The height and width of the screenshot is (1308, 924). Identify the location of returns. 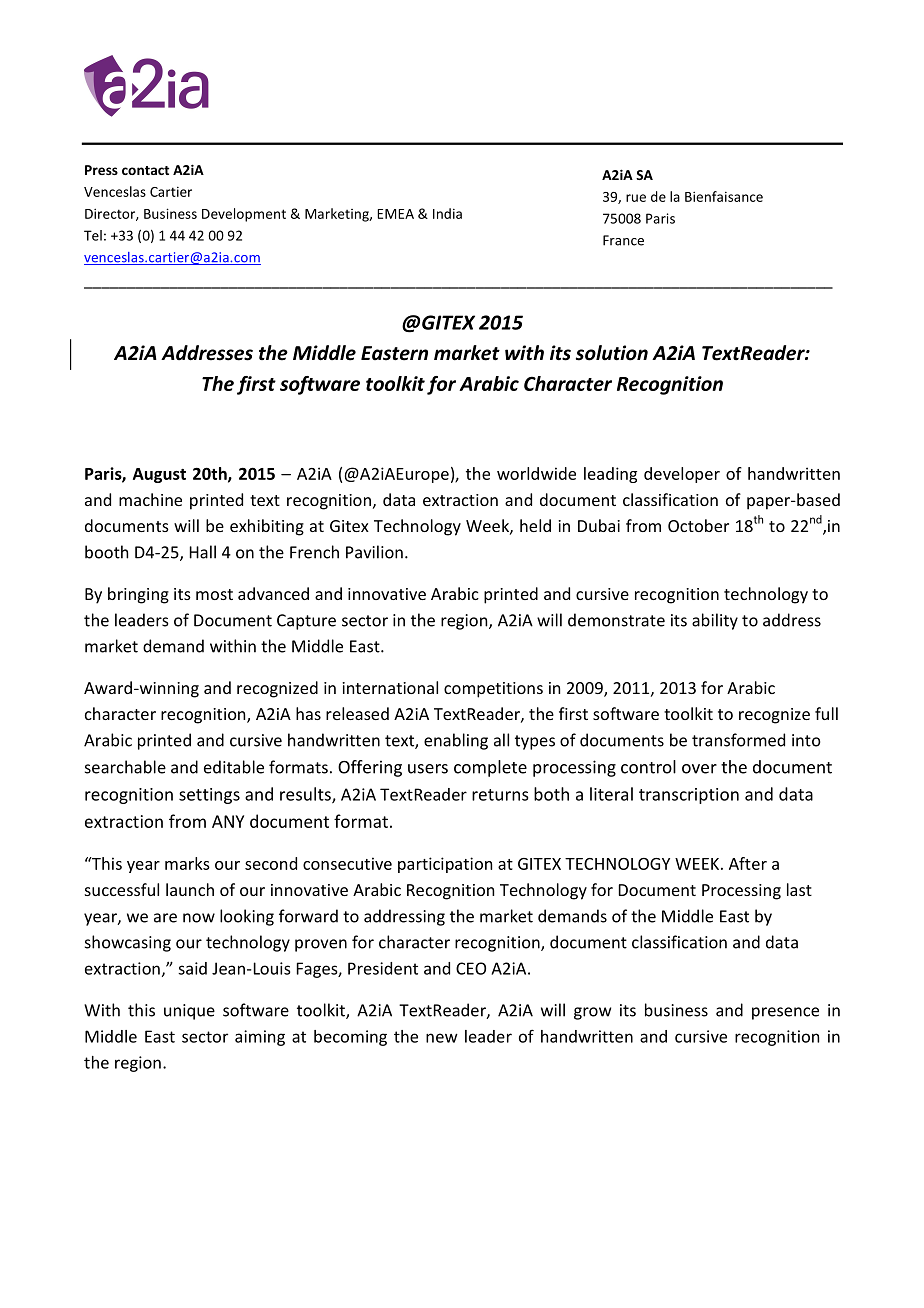
(500, 795).
